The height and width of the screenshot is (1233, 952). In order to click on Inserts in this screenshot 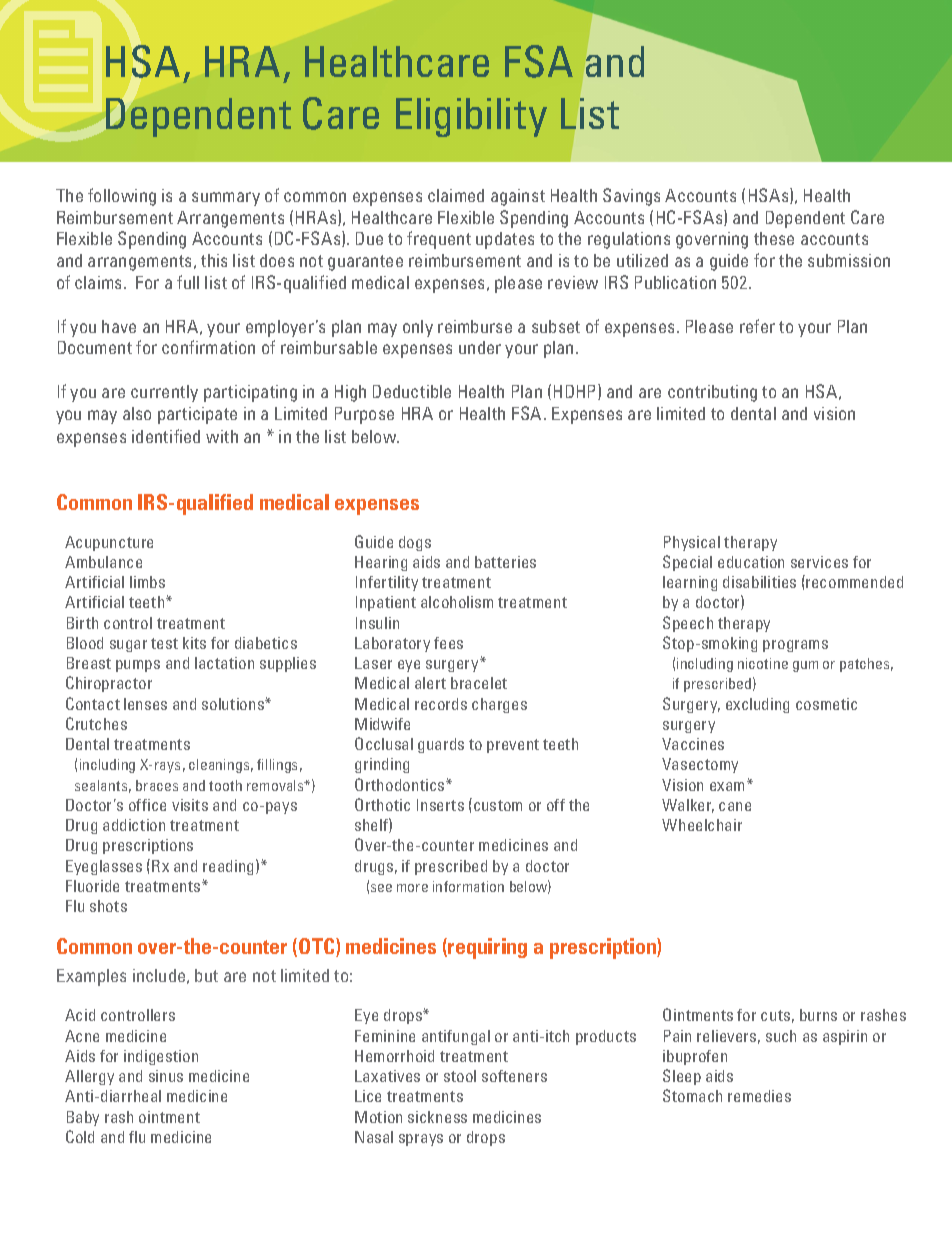, I will do `click(440, 805)`.
